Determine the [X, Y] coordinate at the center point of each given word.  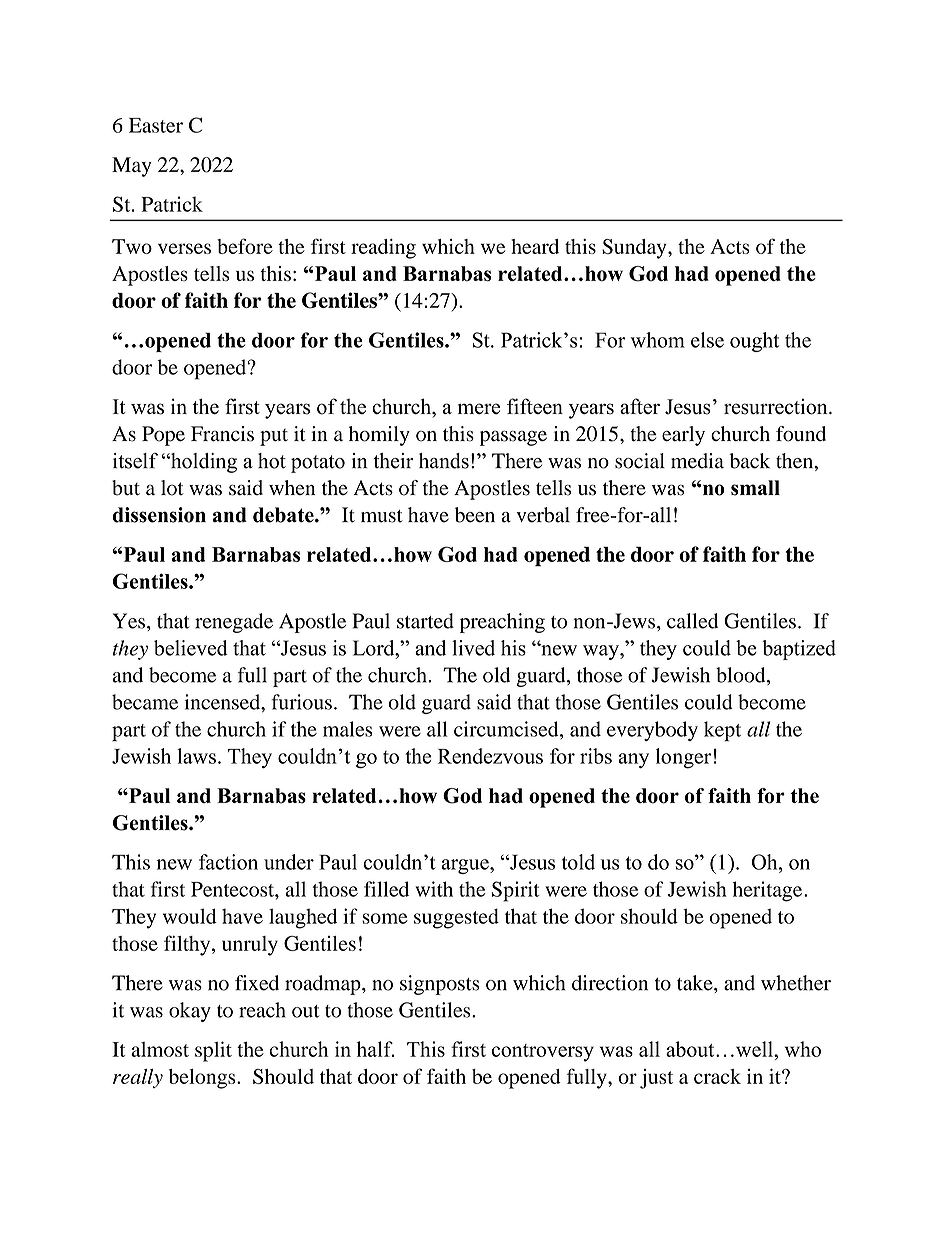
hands [444, 461]
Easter [156, 125]
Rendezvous [490, 756]
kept [722, 731]
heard [535, 246]
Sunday [635, 249]
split [213, 1051]
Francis [222, 434]
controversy [543, 1053]
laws [196, 756]
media [697, 461]
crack [717, 1076]
